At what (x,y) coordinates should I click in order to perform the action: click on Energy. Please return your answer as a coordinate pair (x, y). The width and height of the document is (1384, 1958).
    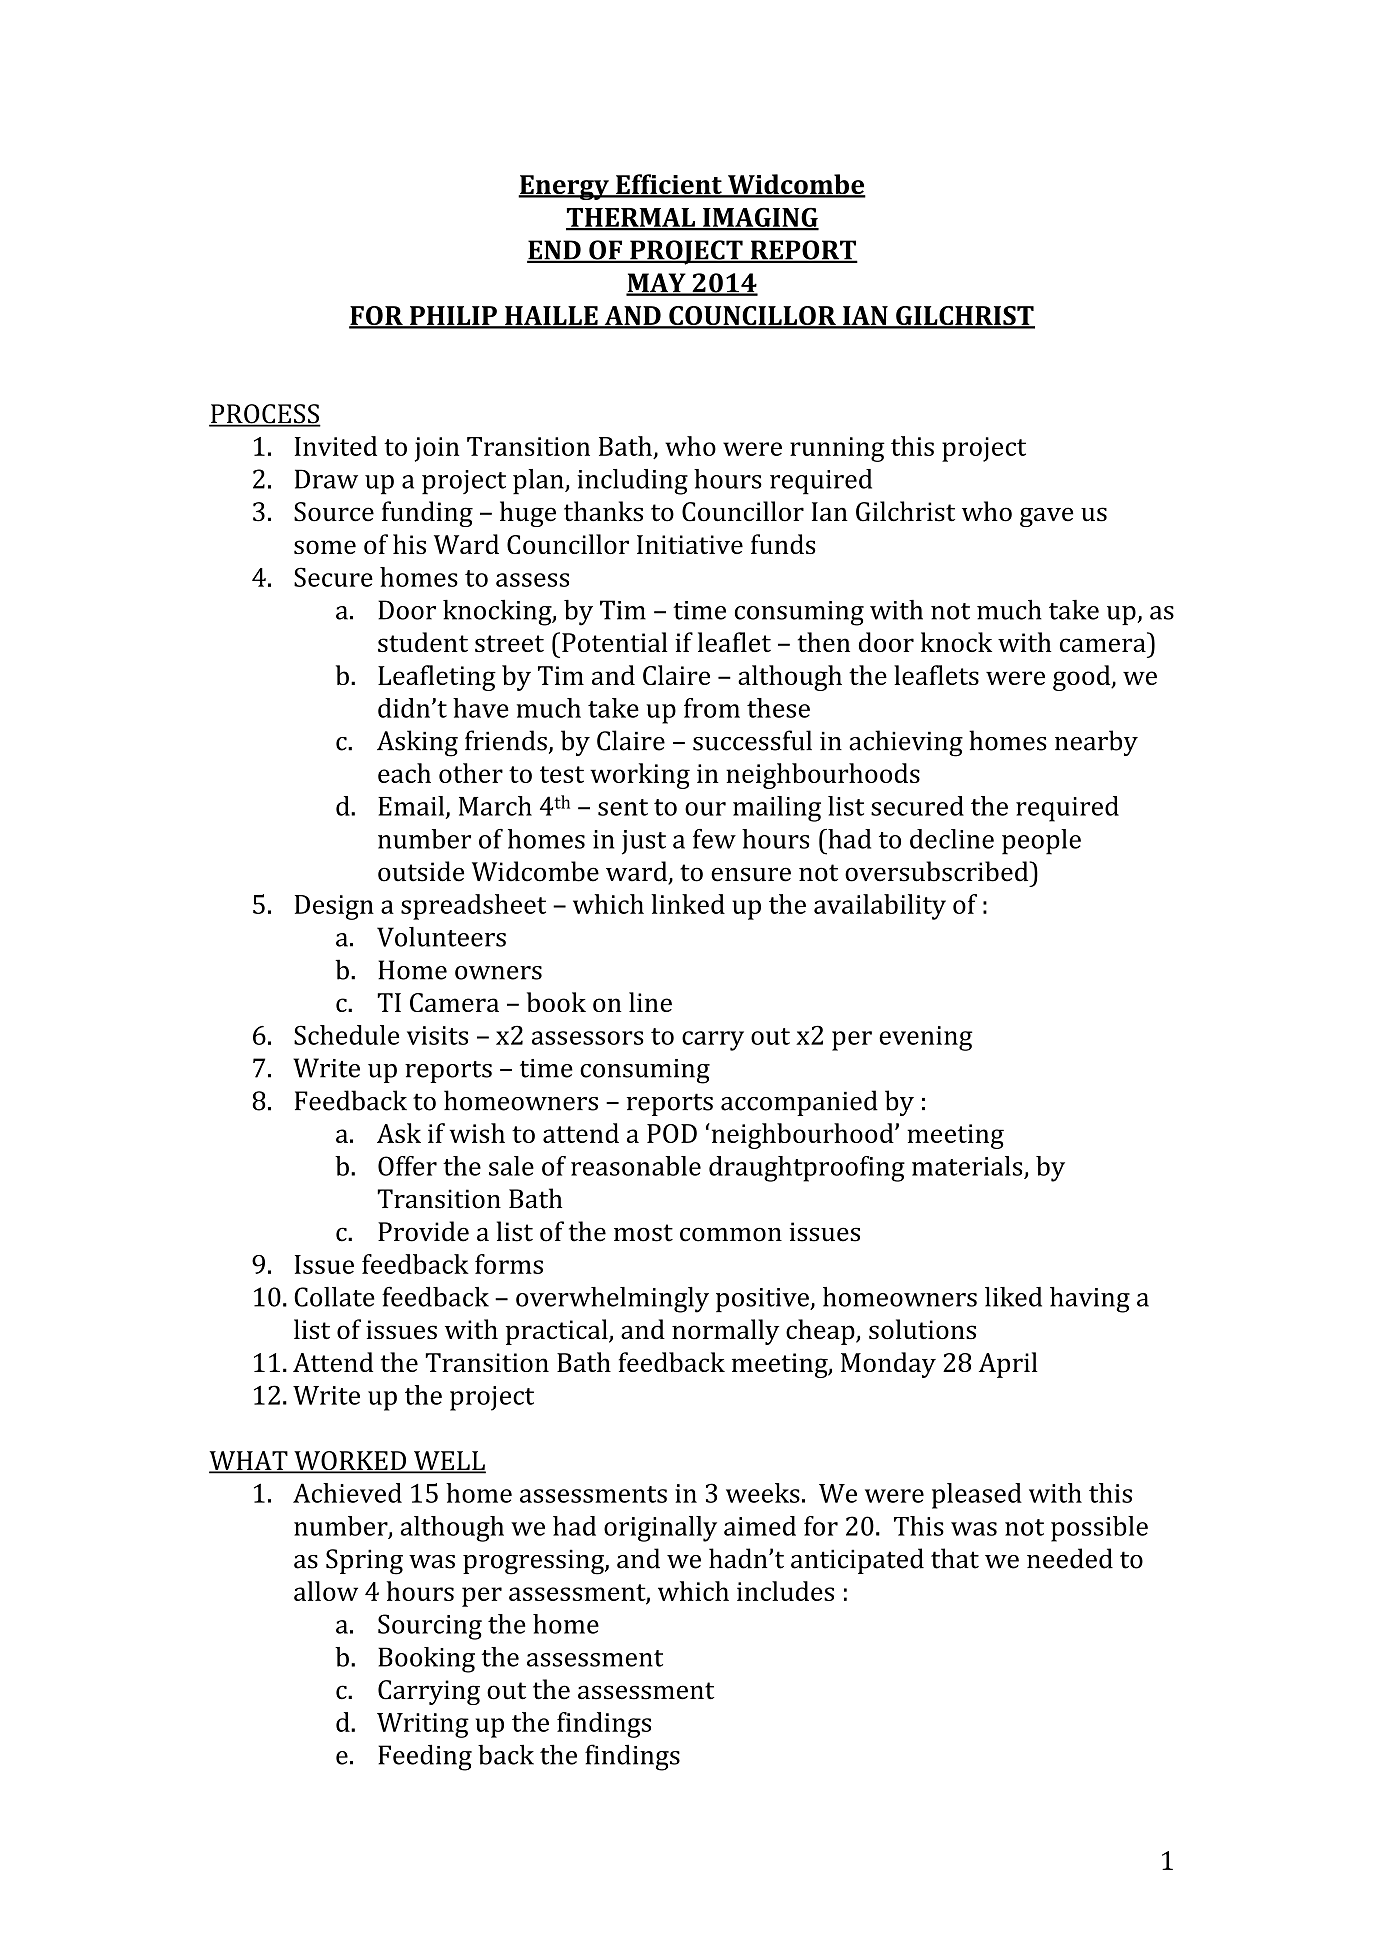
    Looking at the image, I should click on (564, 187).
